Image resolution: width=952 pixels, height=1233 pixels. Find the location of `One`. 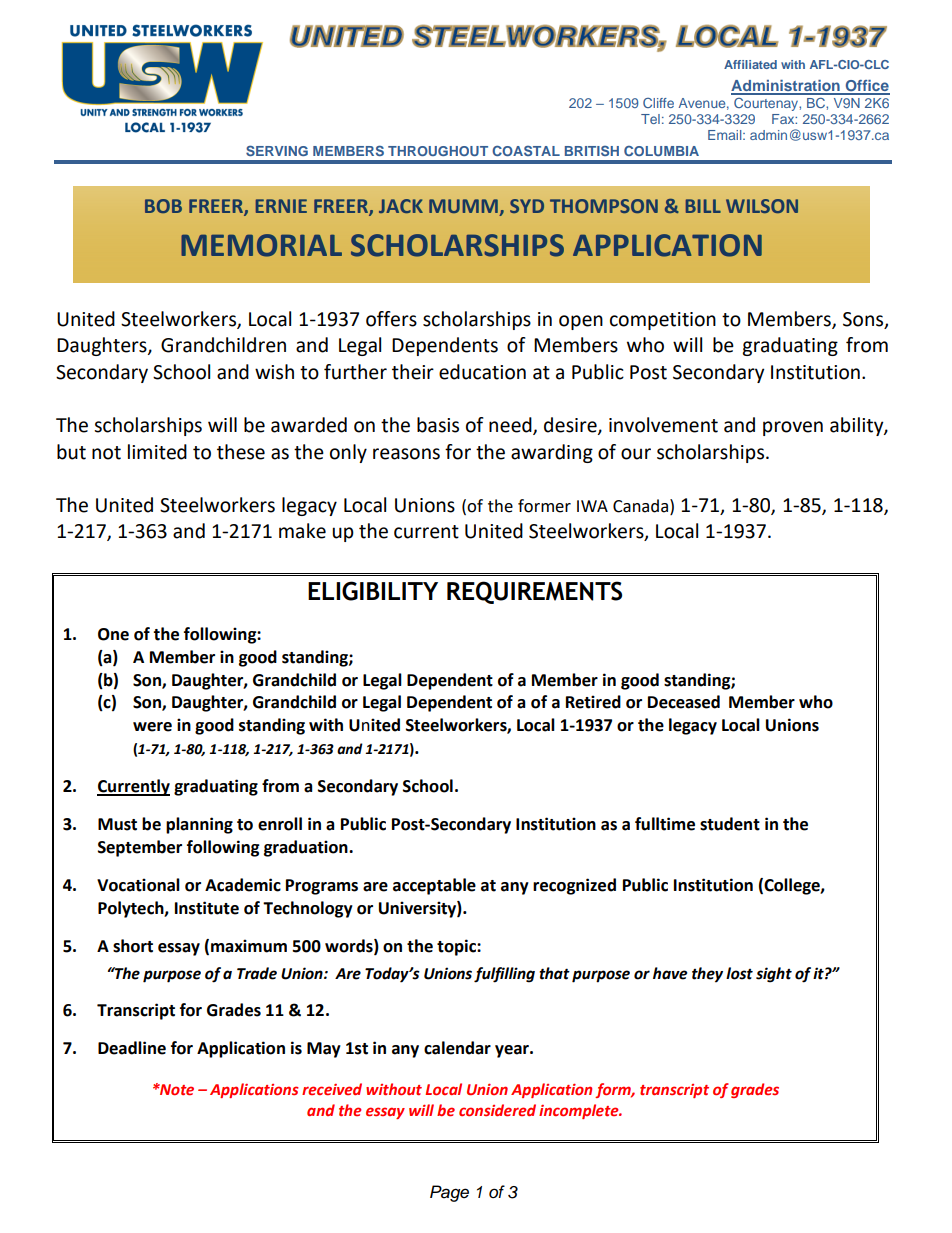

One is located at coordinates (113, 634).
